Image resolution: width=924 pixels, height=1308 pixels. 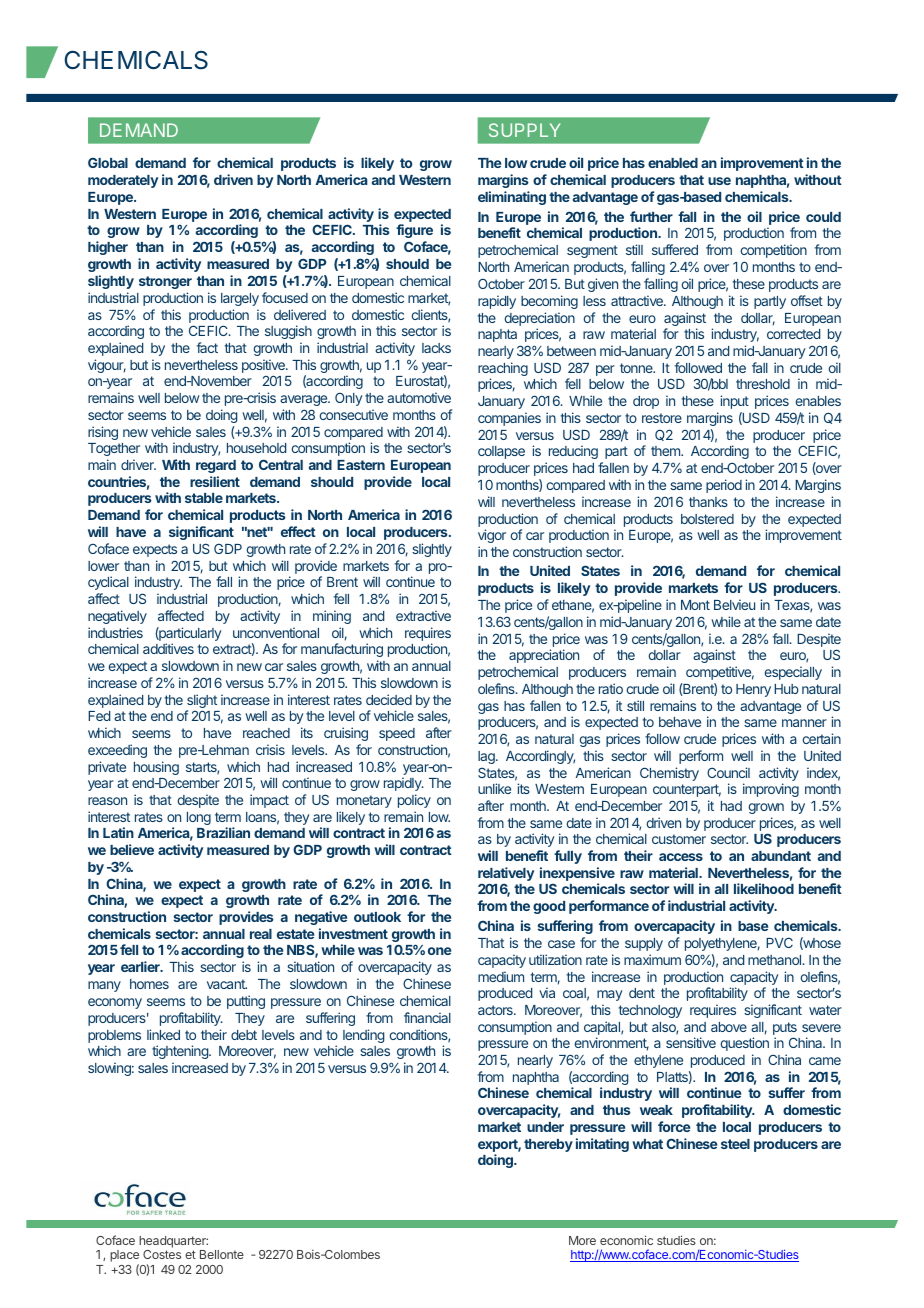 I want to click on place, so click(x=124, y=1257).
